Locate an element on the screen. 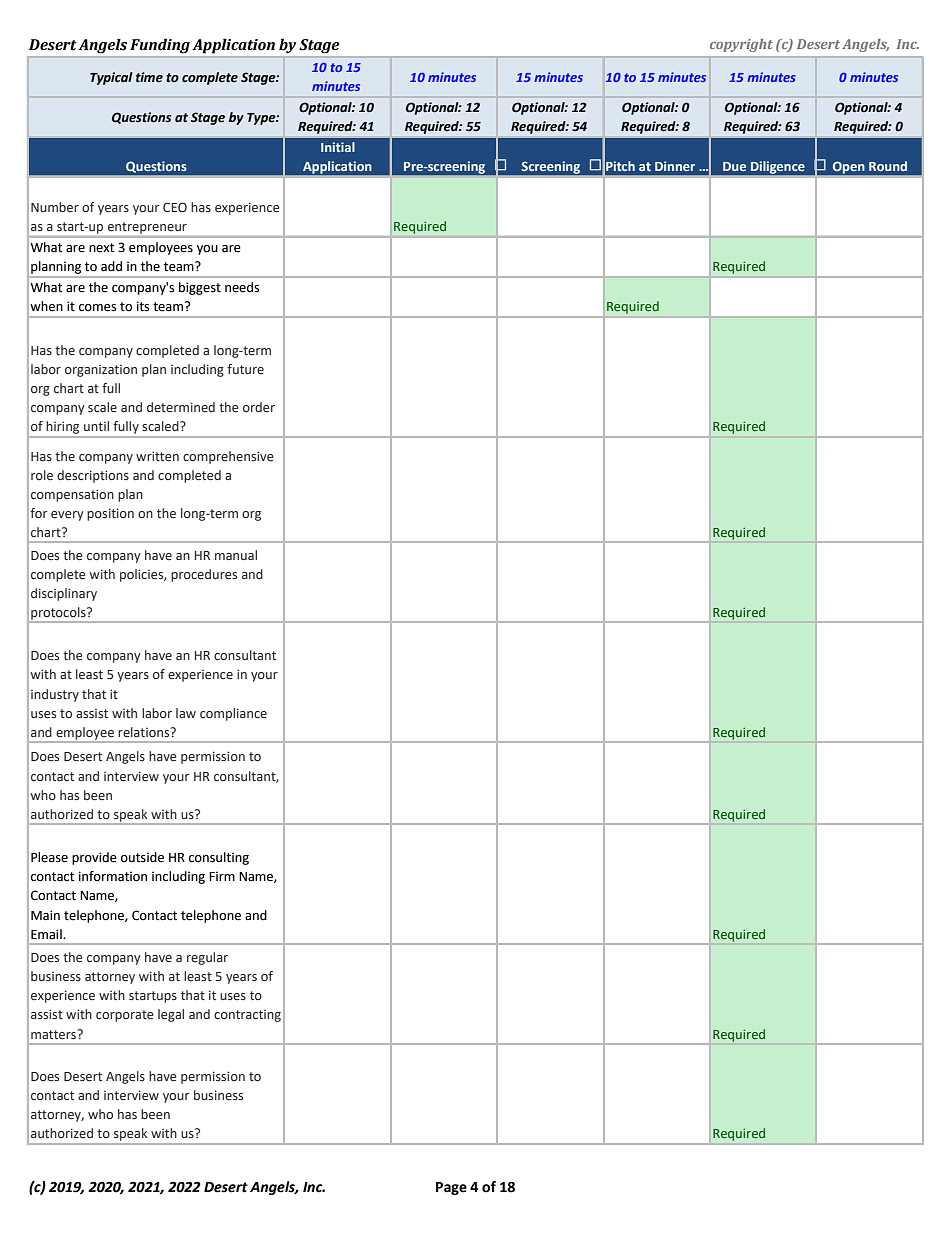 The width and height of the screenshot is (952, 1233). time is located at coordinates (149, 77).
